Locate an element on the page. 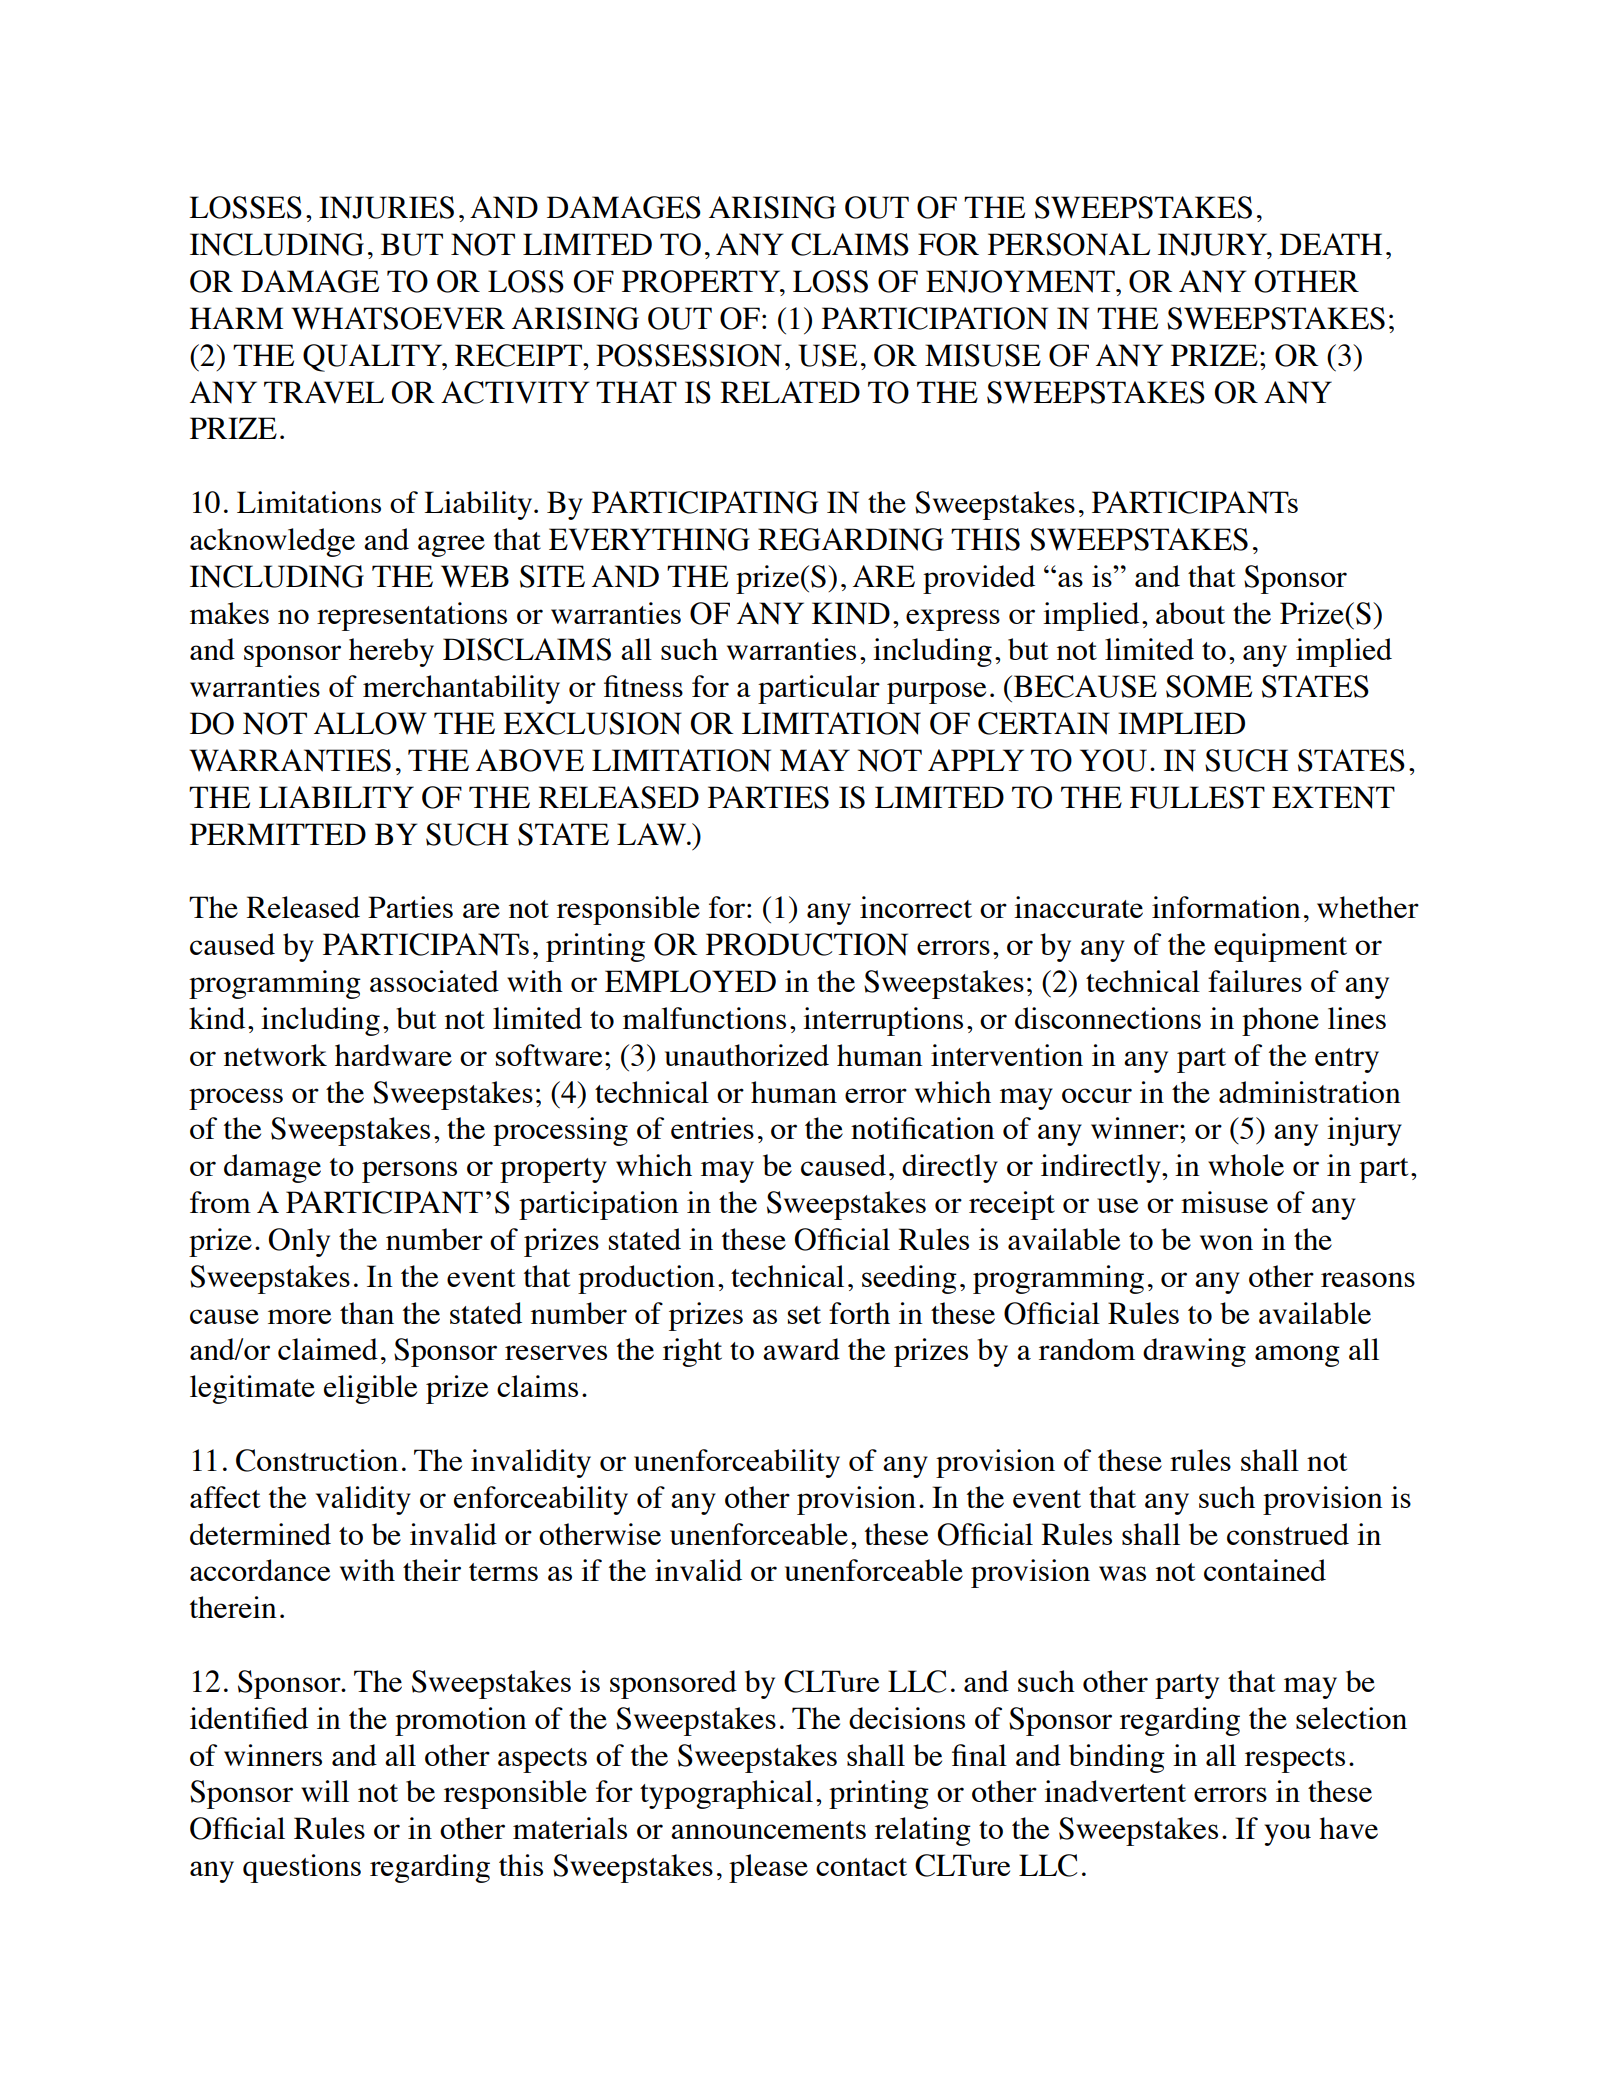  won is located at coordinates (1226, 1242).
